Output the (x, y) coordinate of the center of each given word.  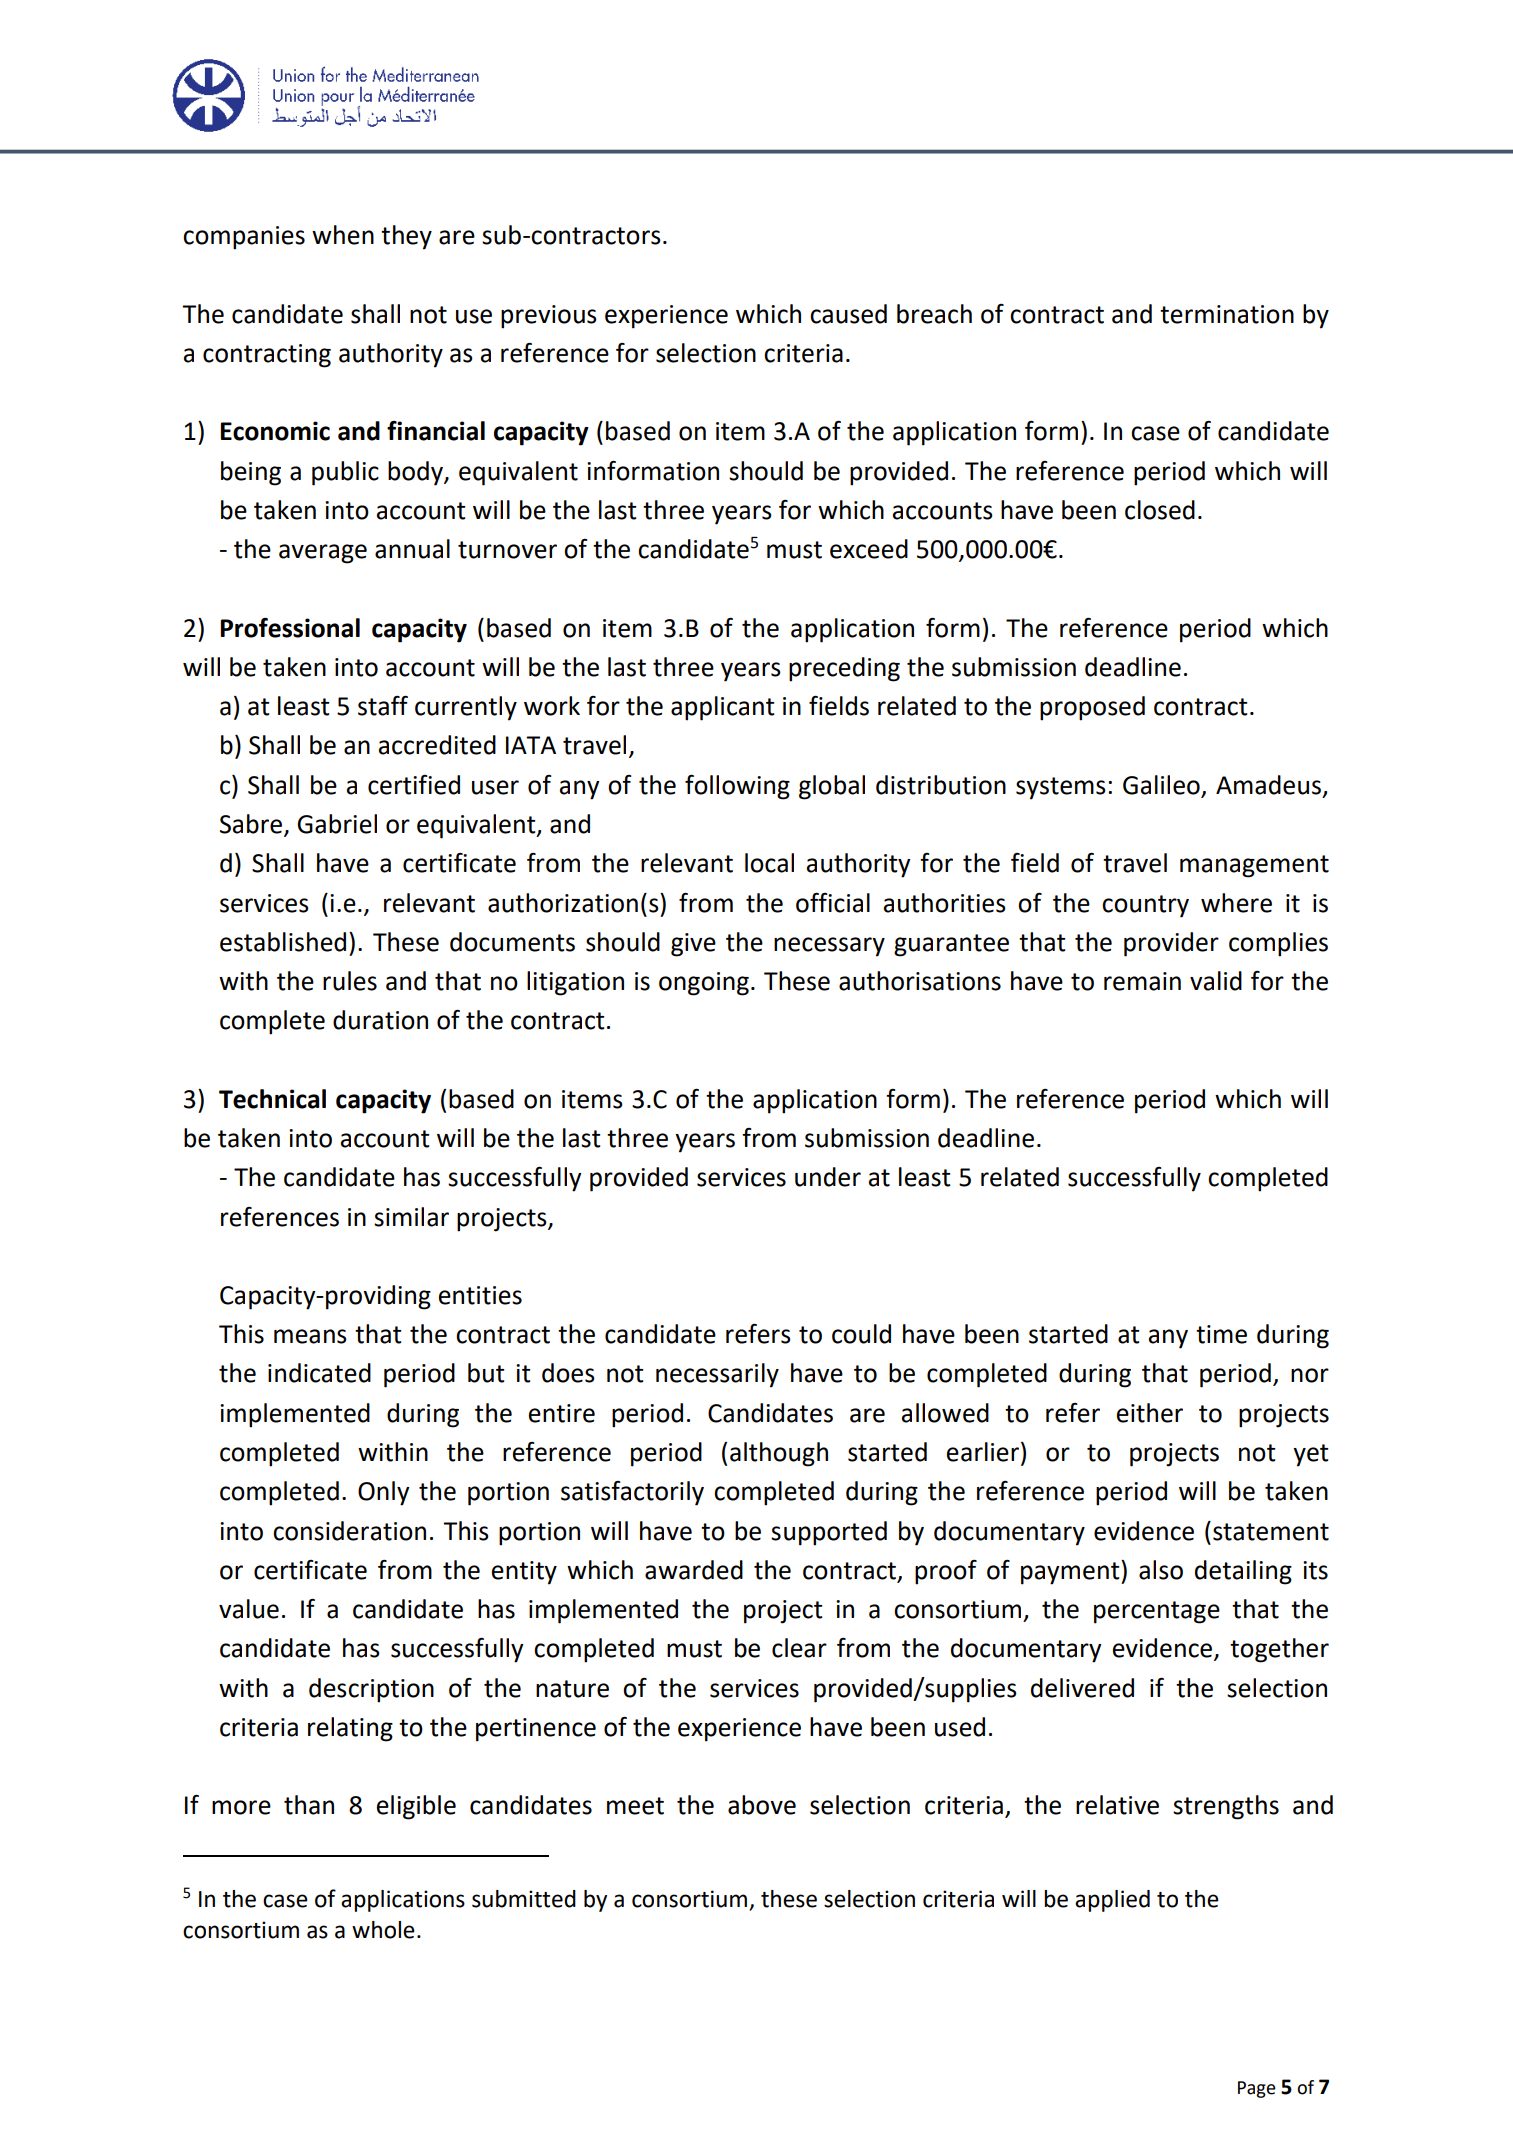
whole (383, 1930)
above (762, 1805)
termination (1227, 314)
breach (934, 314)
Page (1257, 2089)
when (343, 235)
